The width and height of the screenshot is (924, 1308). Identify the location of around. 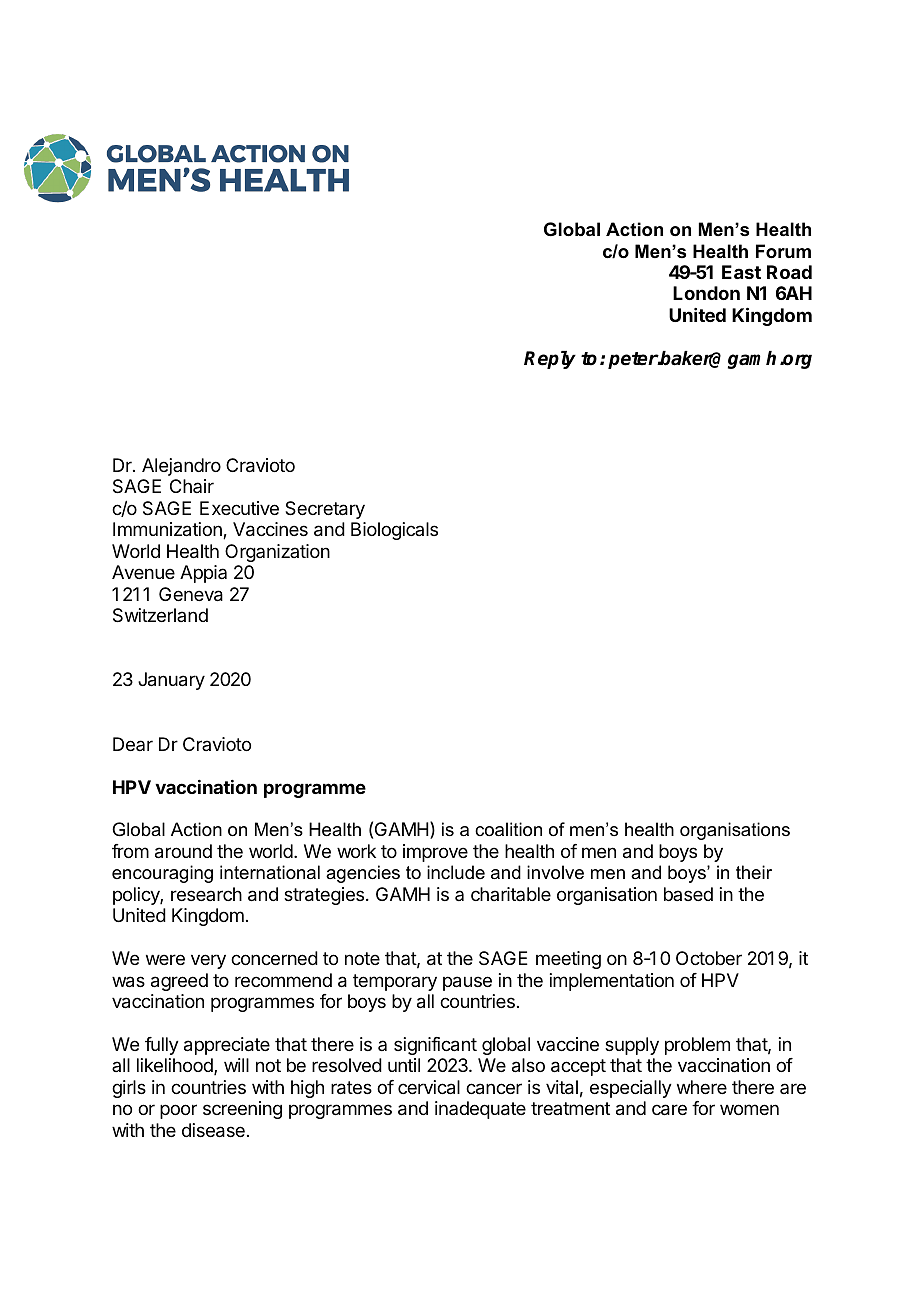
(183, 851).
